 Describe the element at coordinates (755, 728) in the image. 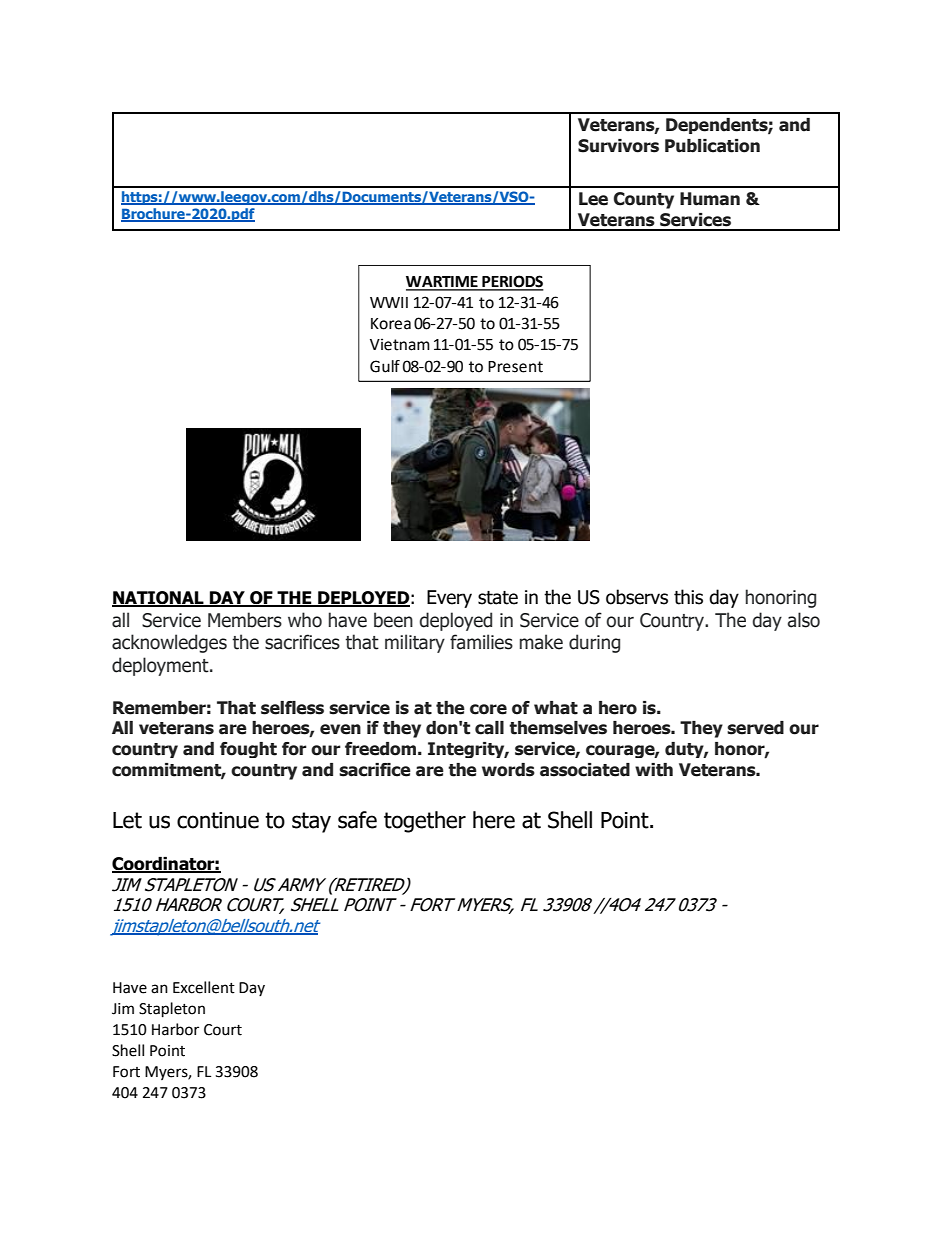

I see `served` at that location.
